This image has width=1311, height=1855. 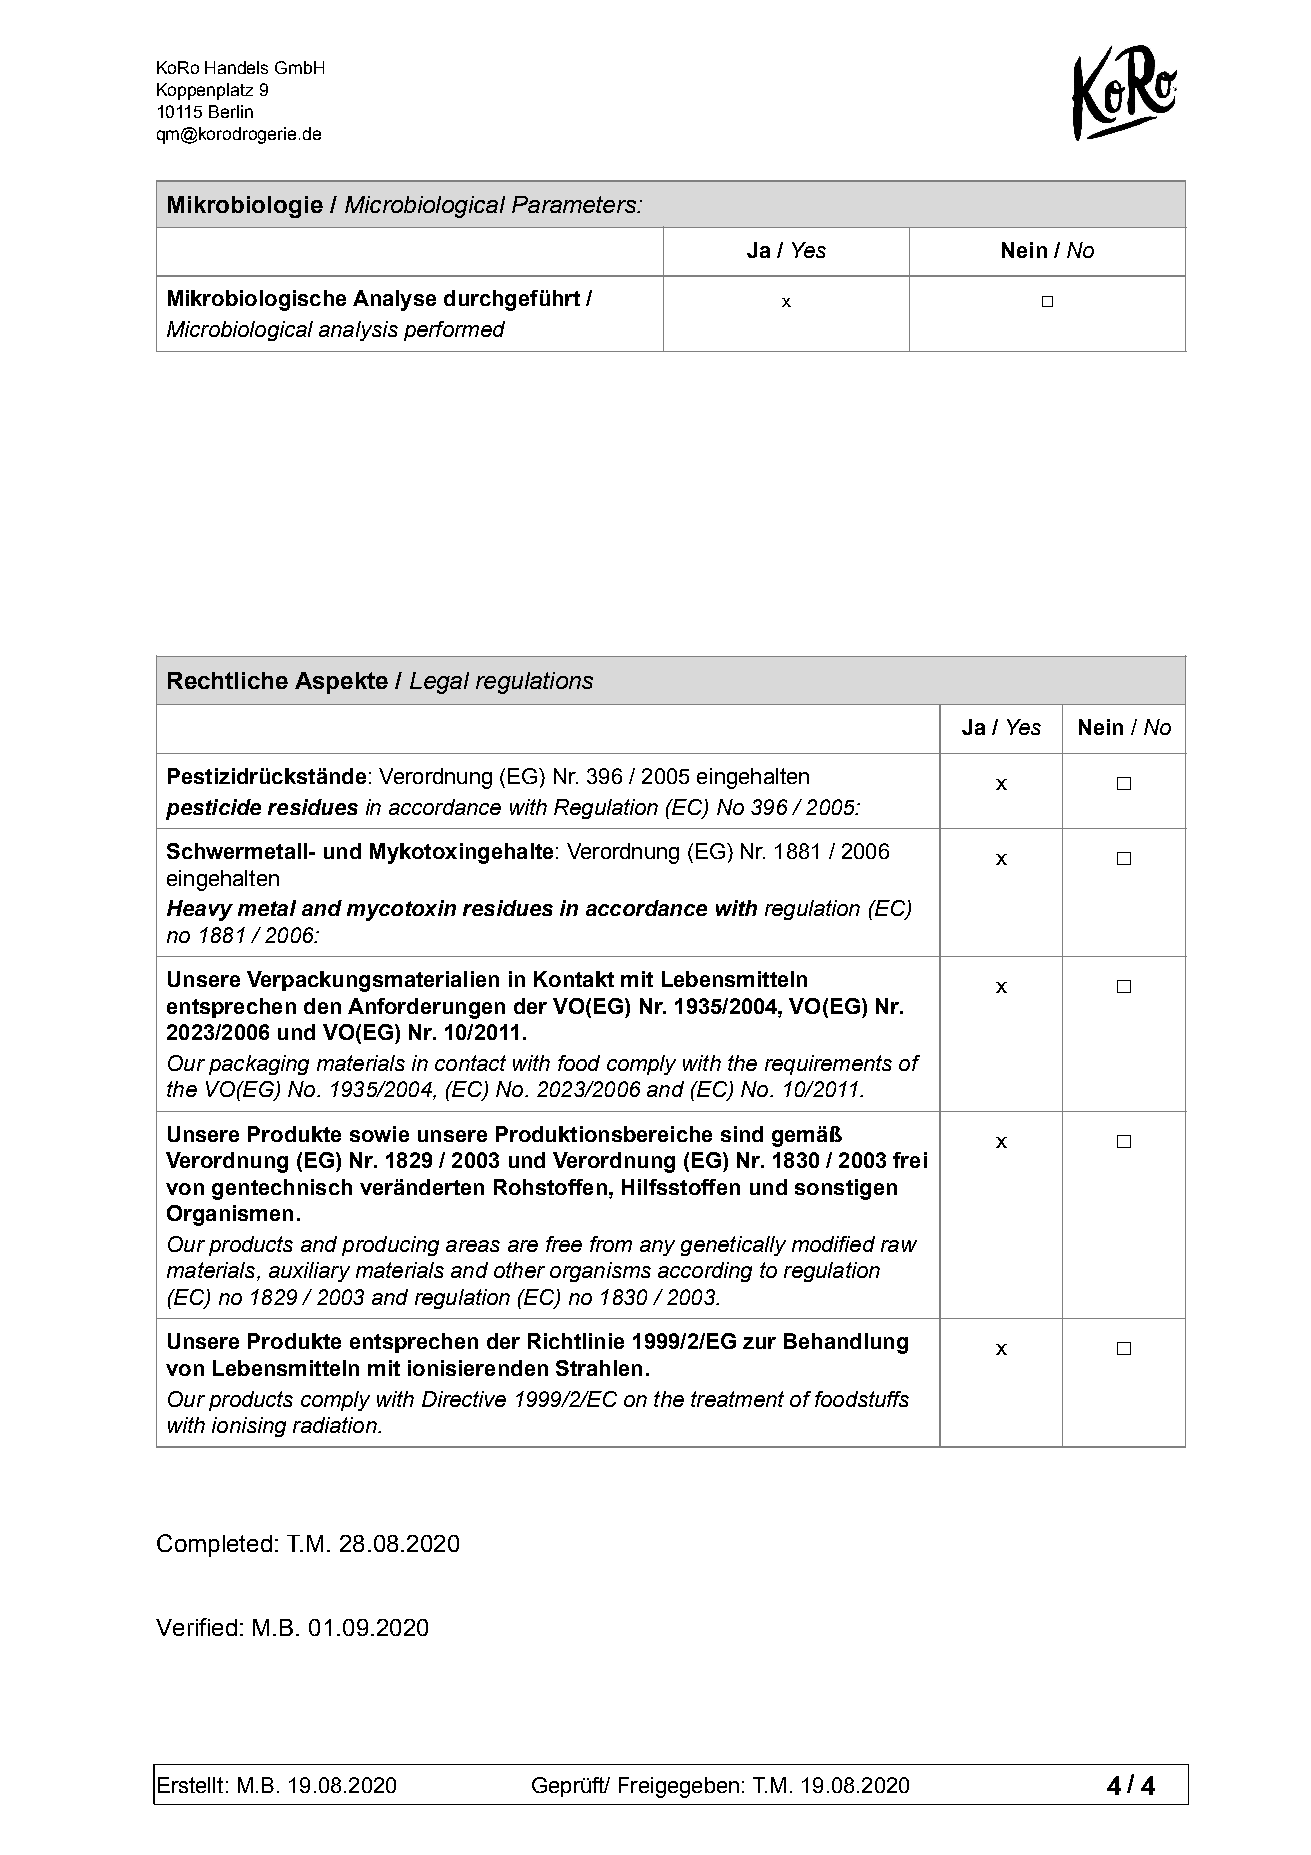 What do you see at coordinates (259, 1065) in the image?
I see `packaging` at bounding box center [259, 1065].
